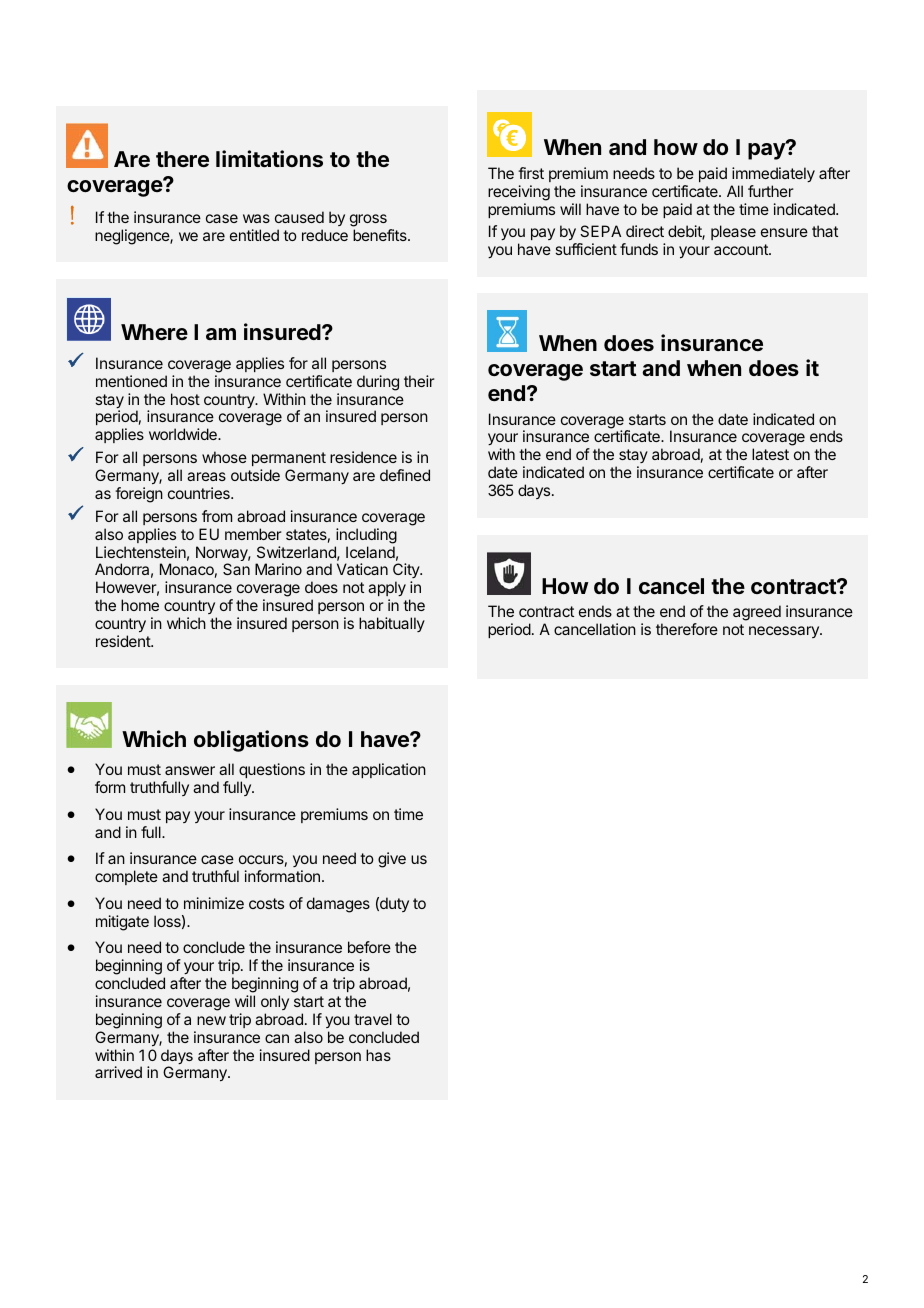 This image has width=924, height=1308. What do you see at coordinates (405, 475) in the image?
I see `defined` at bounding box center [405, 475].
